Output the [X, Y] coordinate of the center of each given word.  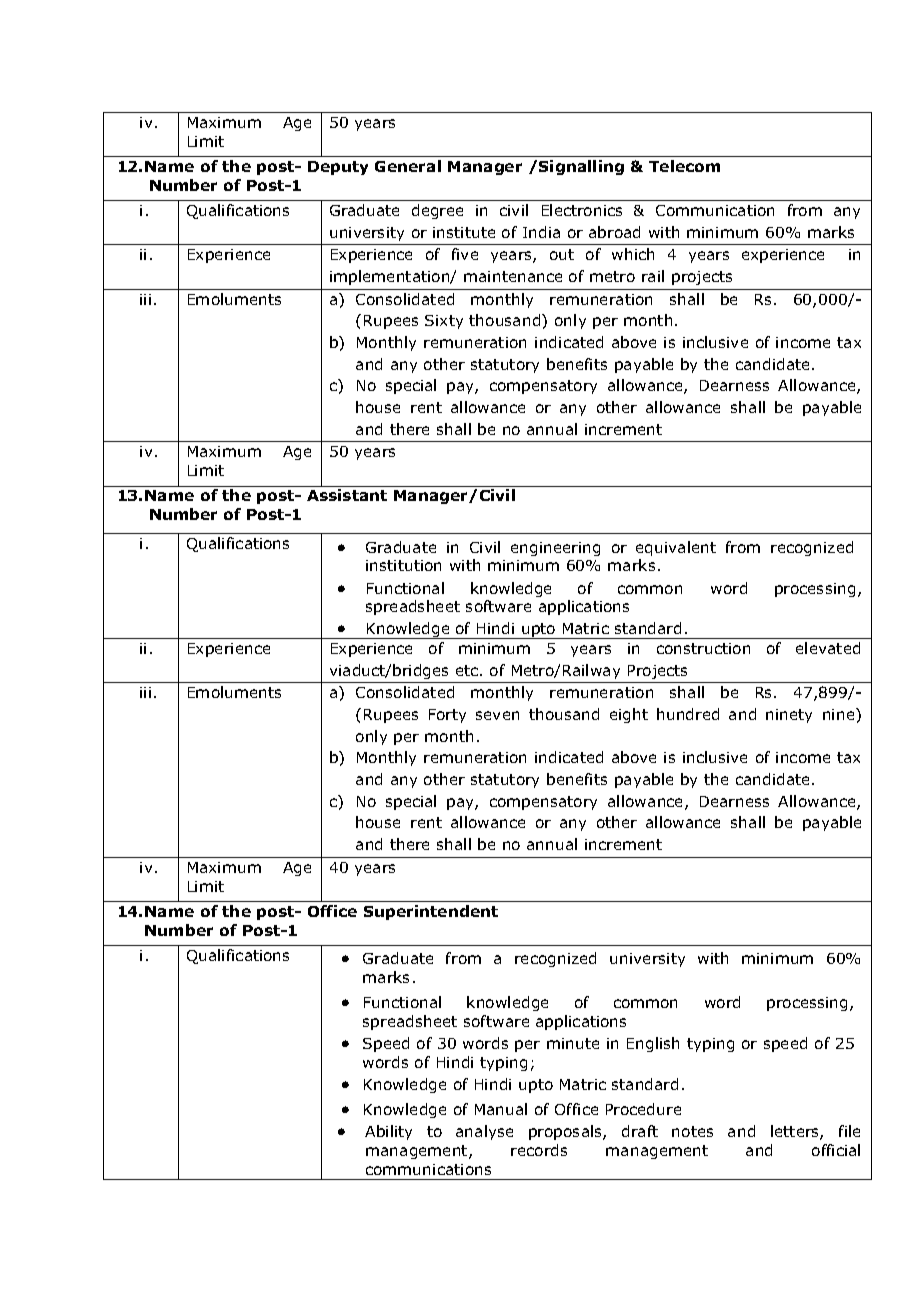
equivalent [676, 548]
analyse [484, 1132]
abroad [614, 232]
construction [703, 648]
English [653, 1044]
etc [468, 670]
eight [629, 715]
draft [640, 1131]
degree [437, 211]
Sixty [444, 322]
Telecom [684, 166]
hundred [688, 714]
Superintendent [431, 912]
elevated [828, 648]
